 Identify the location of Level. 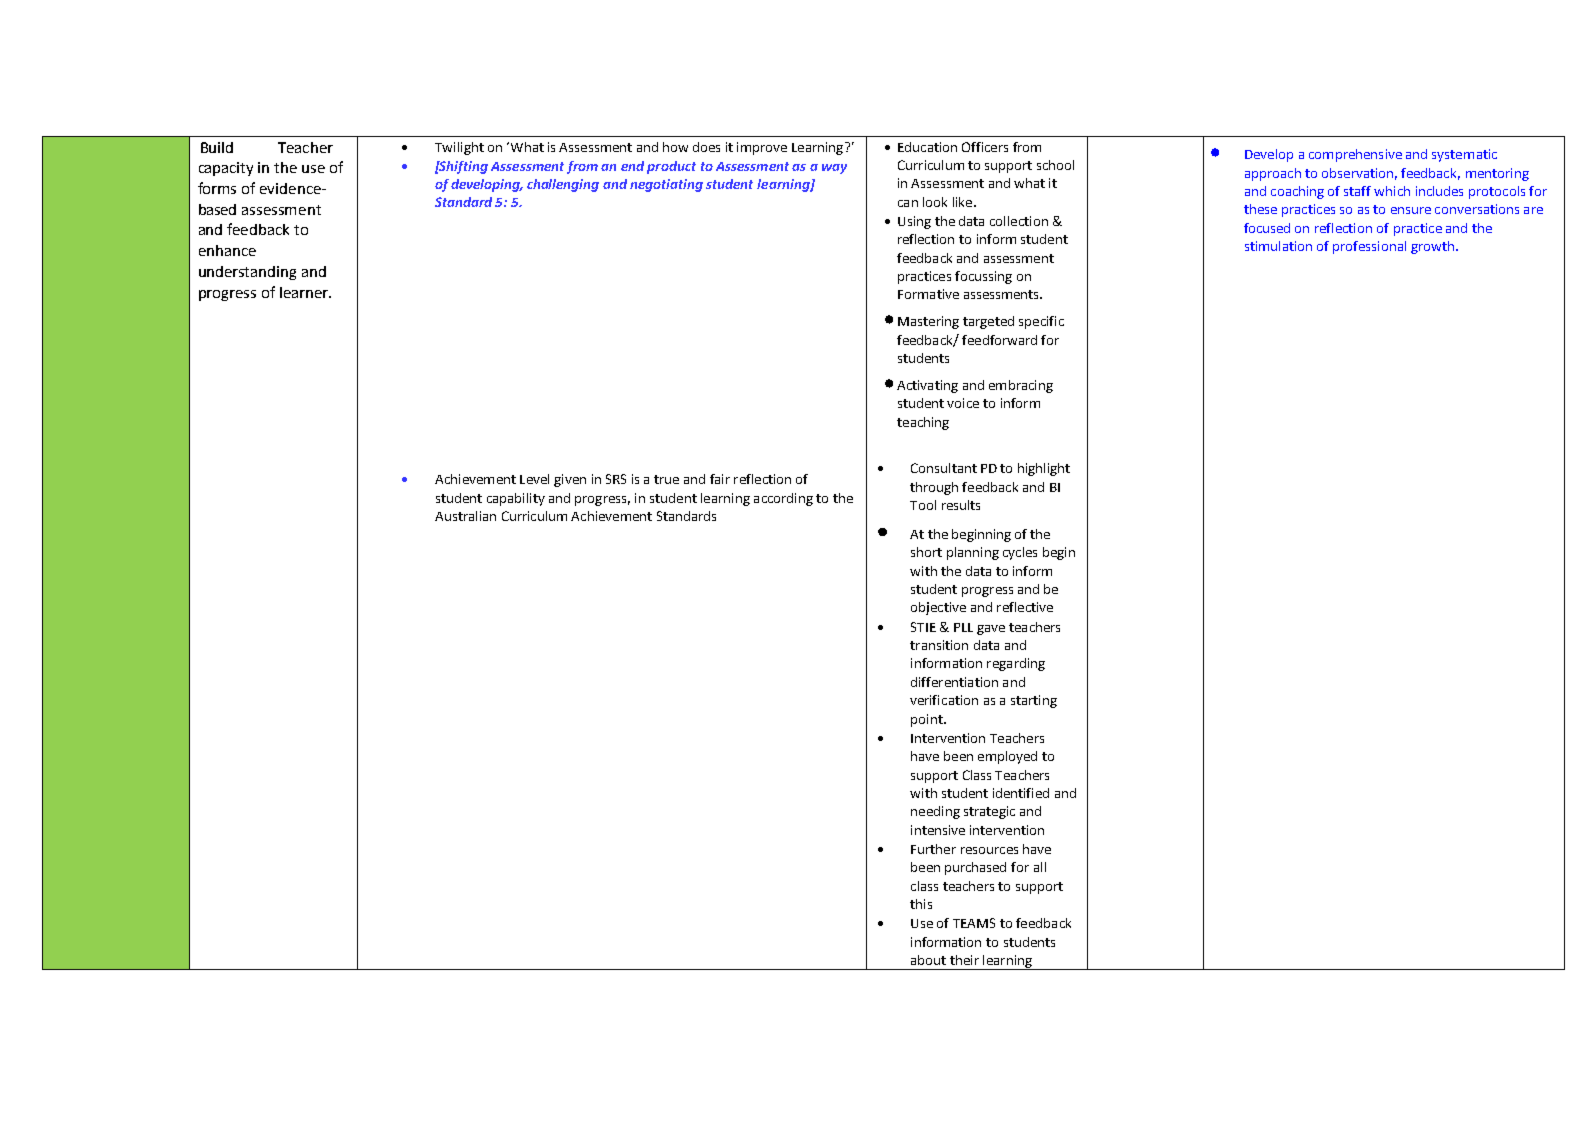
(534, 479).
